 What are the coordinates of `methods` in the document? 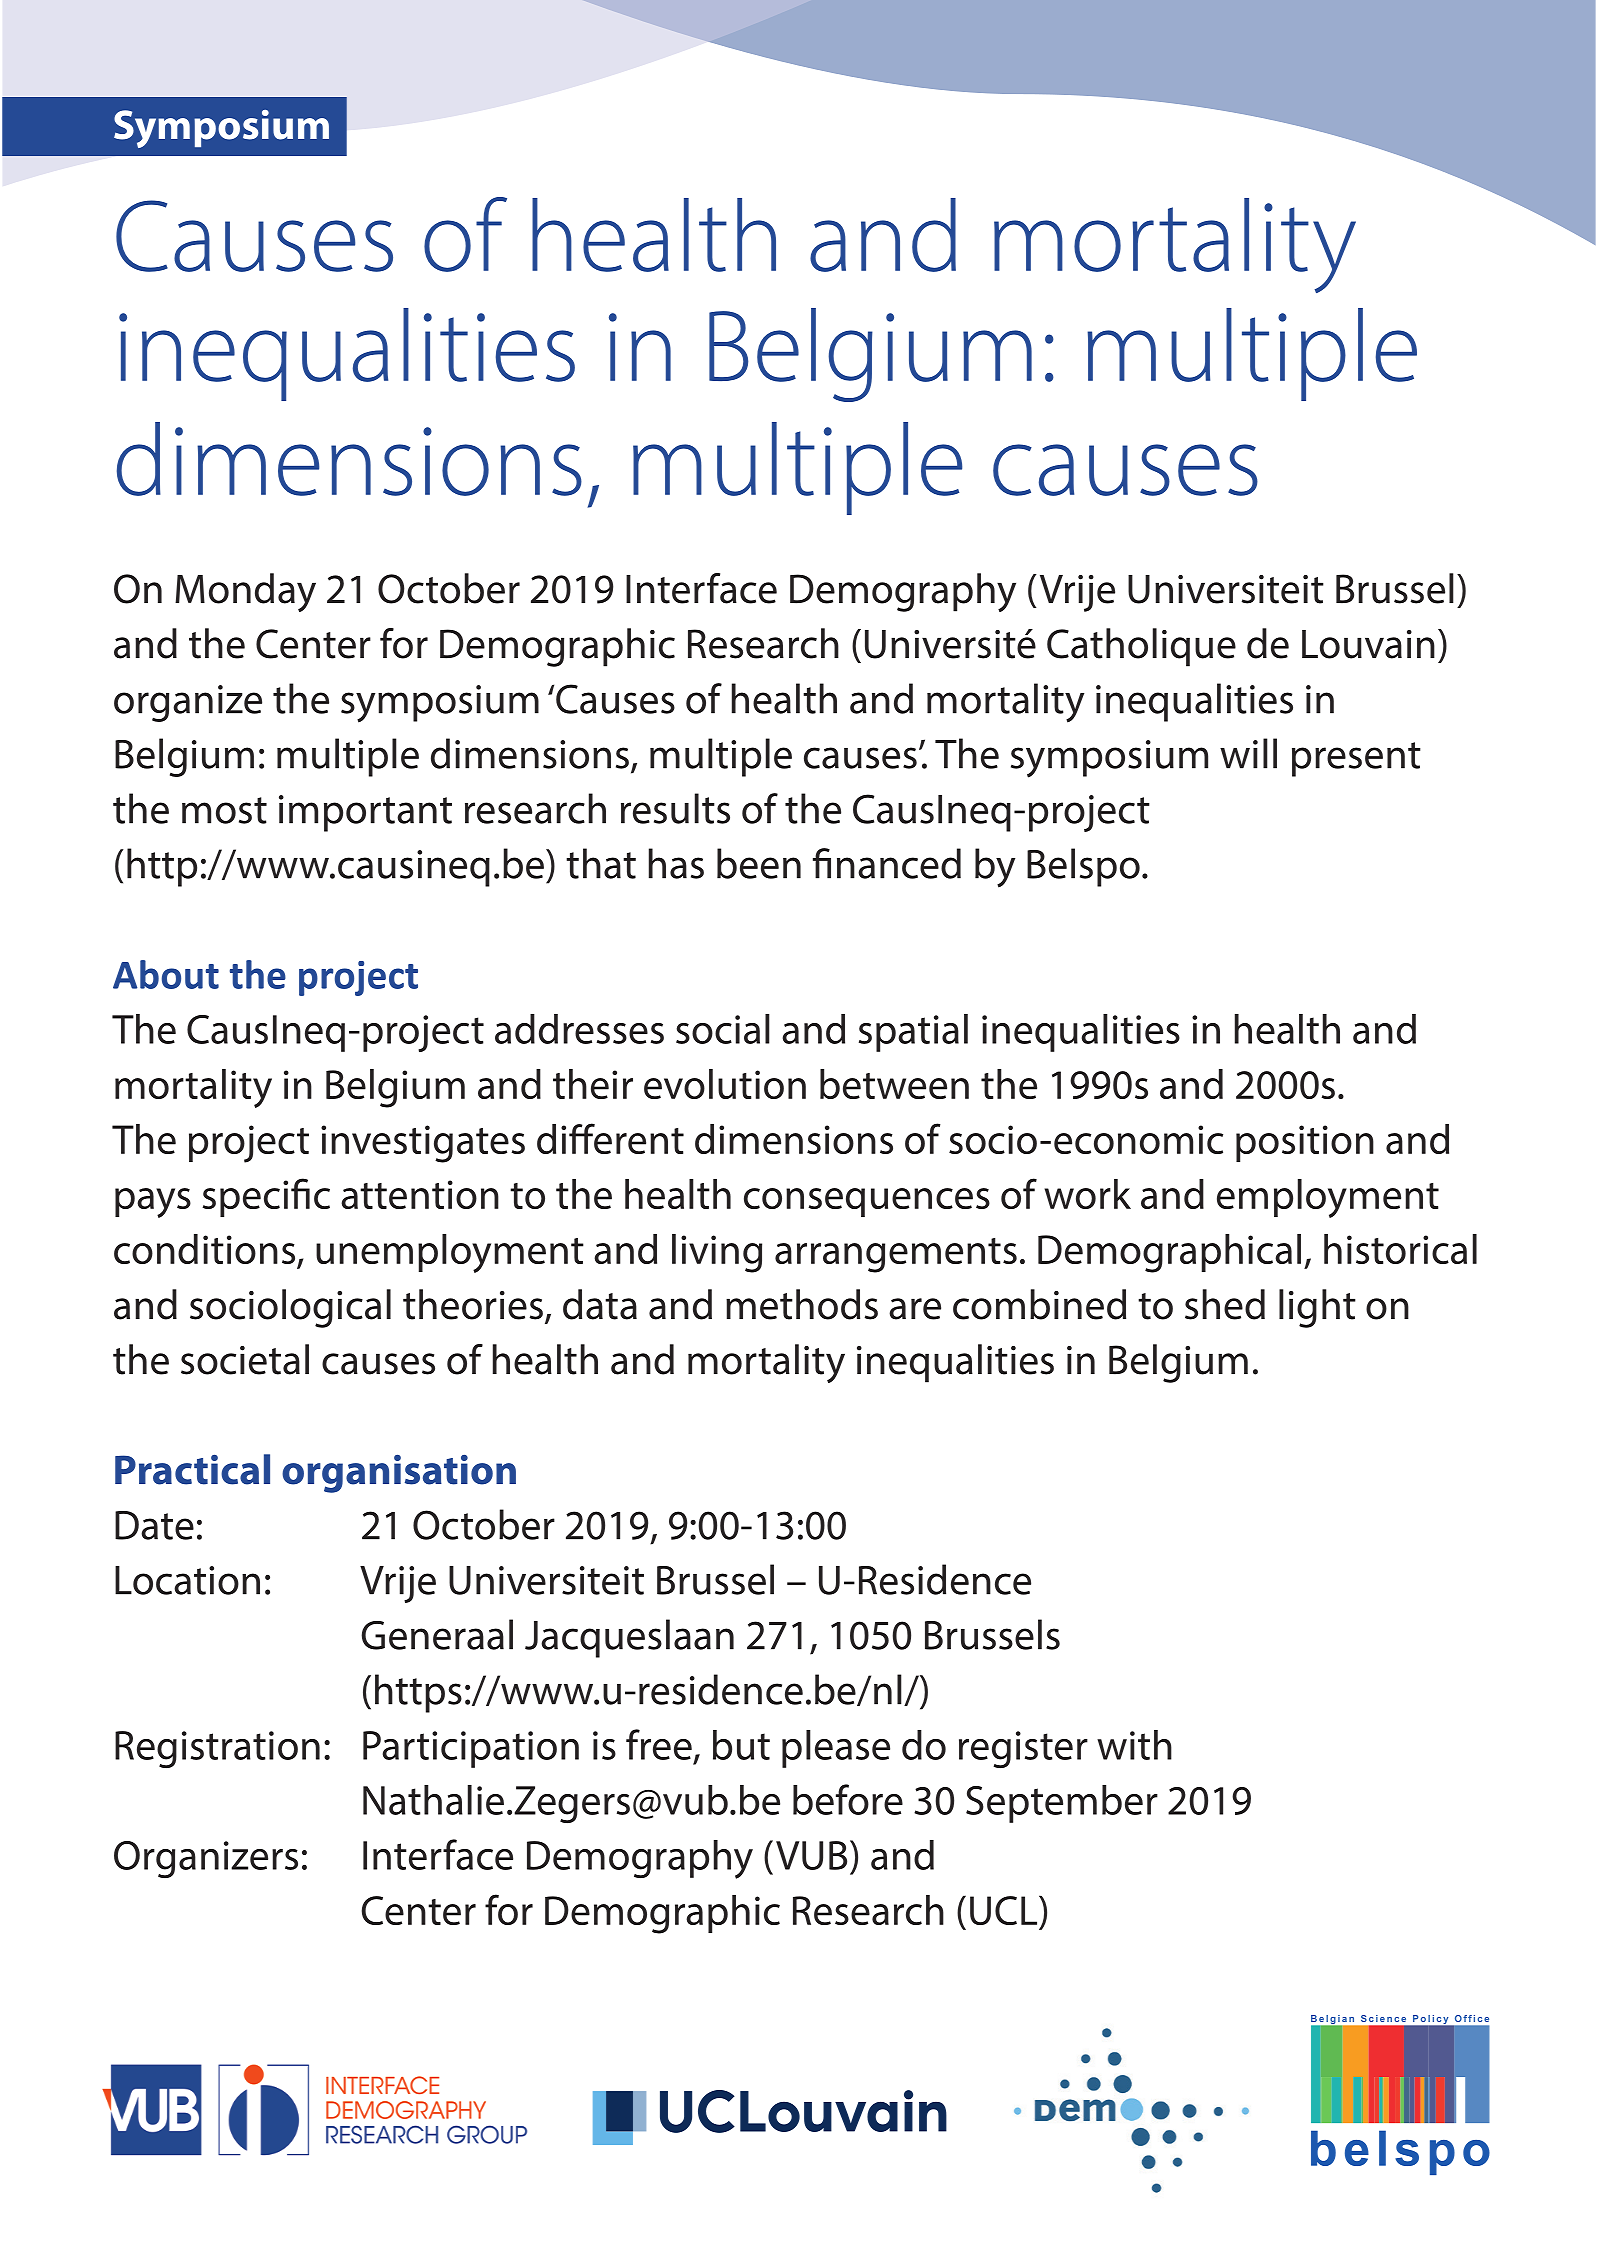 It's located at (802, 1304).
